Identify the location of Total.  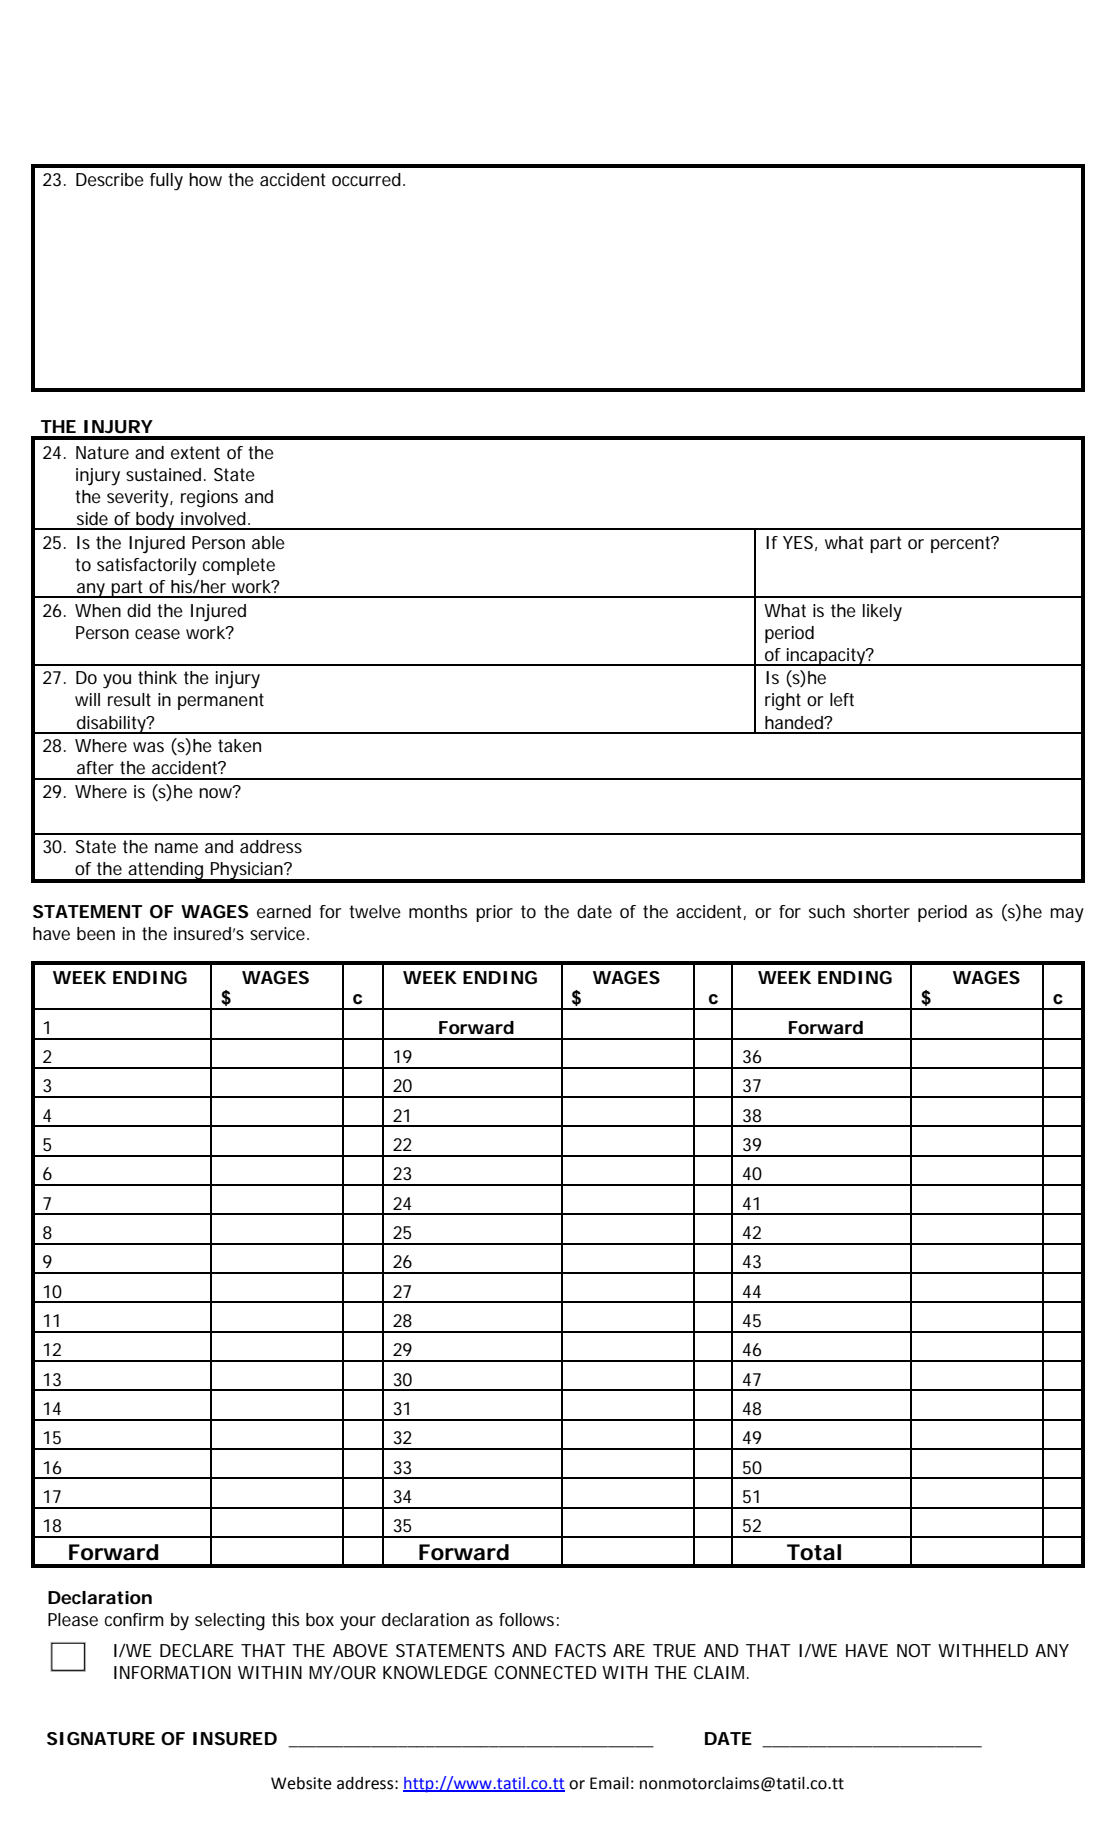
(814, 1552).
